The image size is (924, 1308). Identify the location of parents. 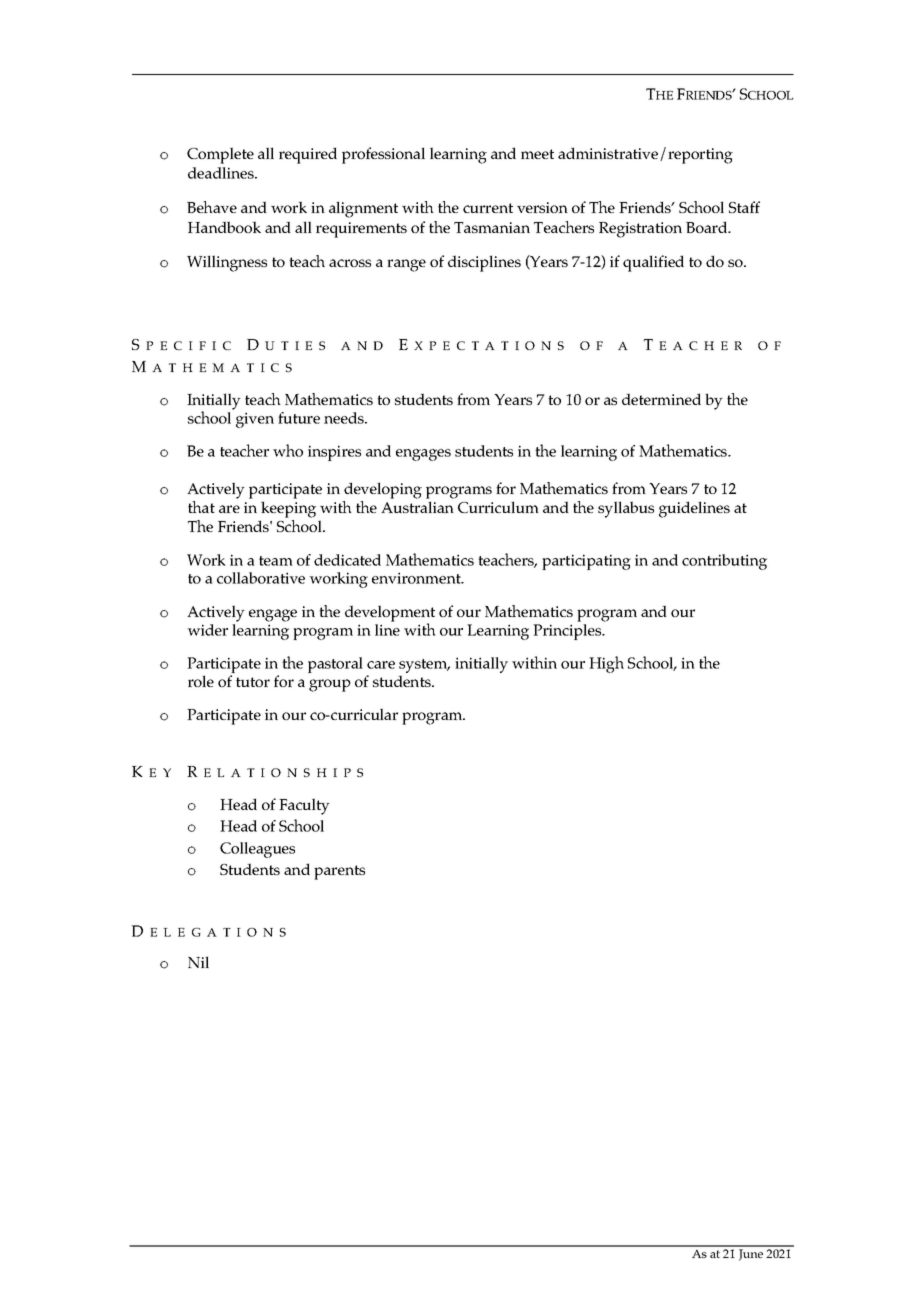
(339, 872).
